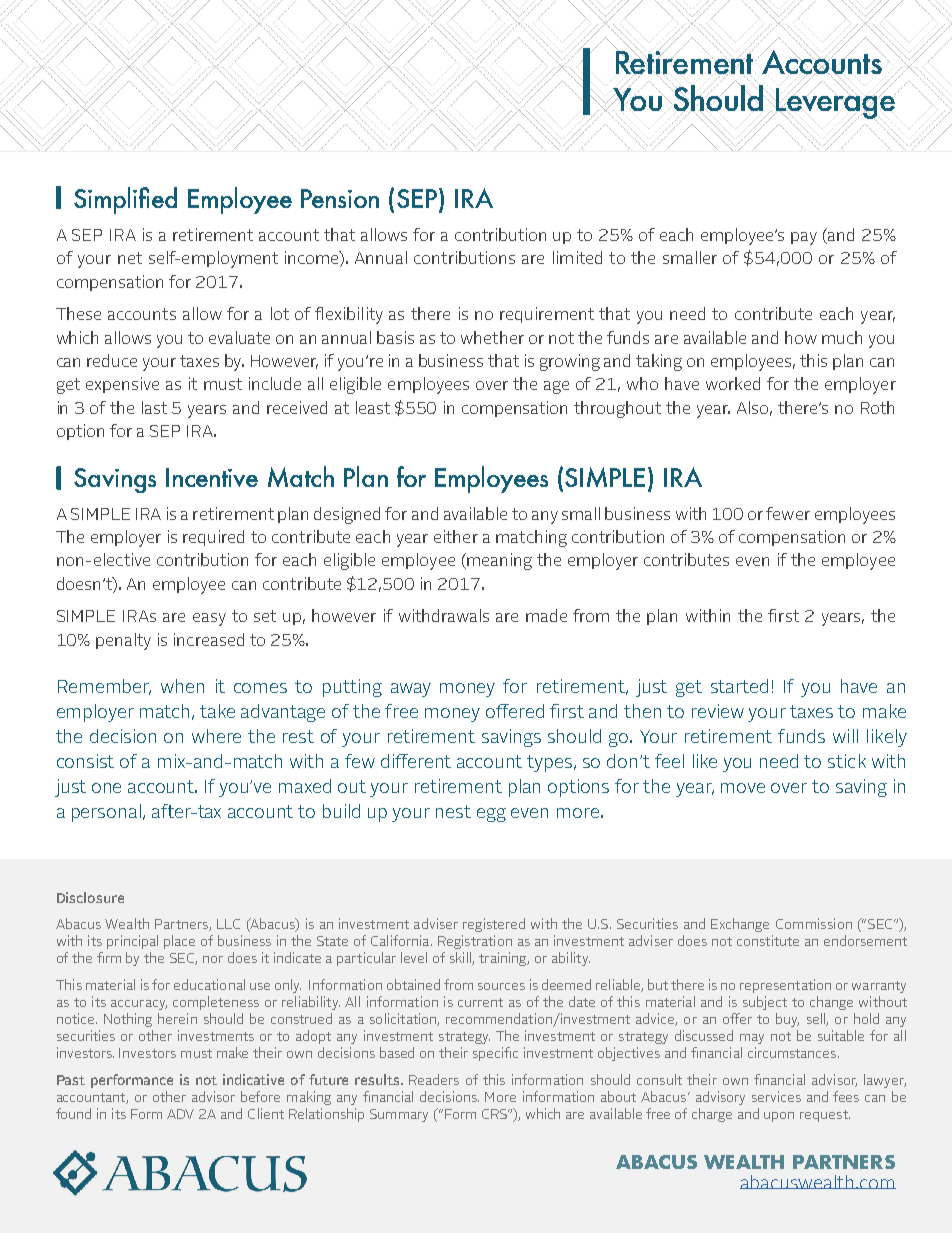  Describe the element at coordinates (834, 103) in the screenshot. I see `Leverage` at that location.
